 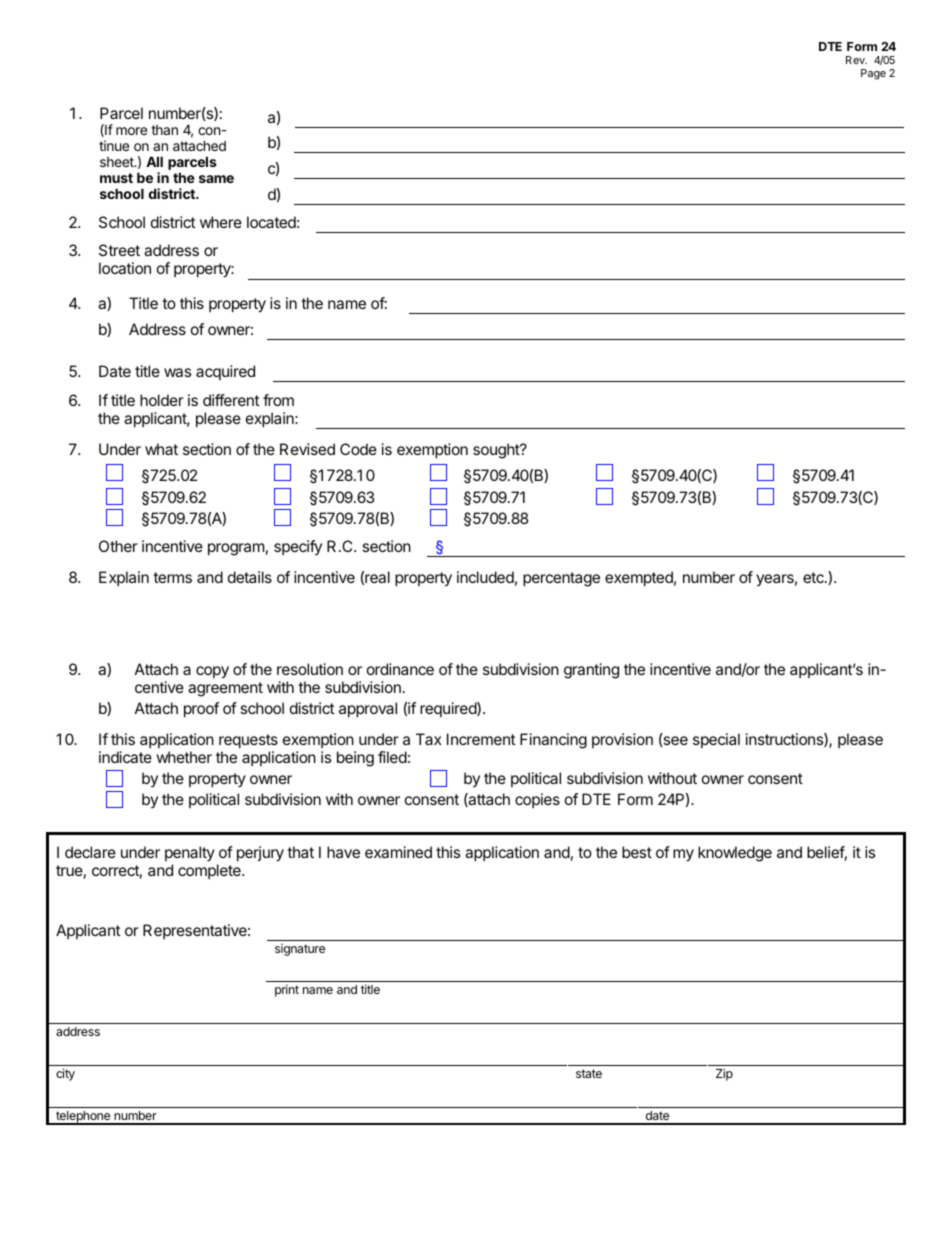 I want to click on penalty, so click(x=190, y=853).
